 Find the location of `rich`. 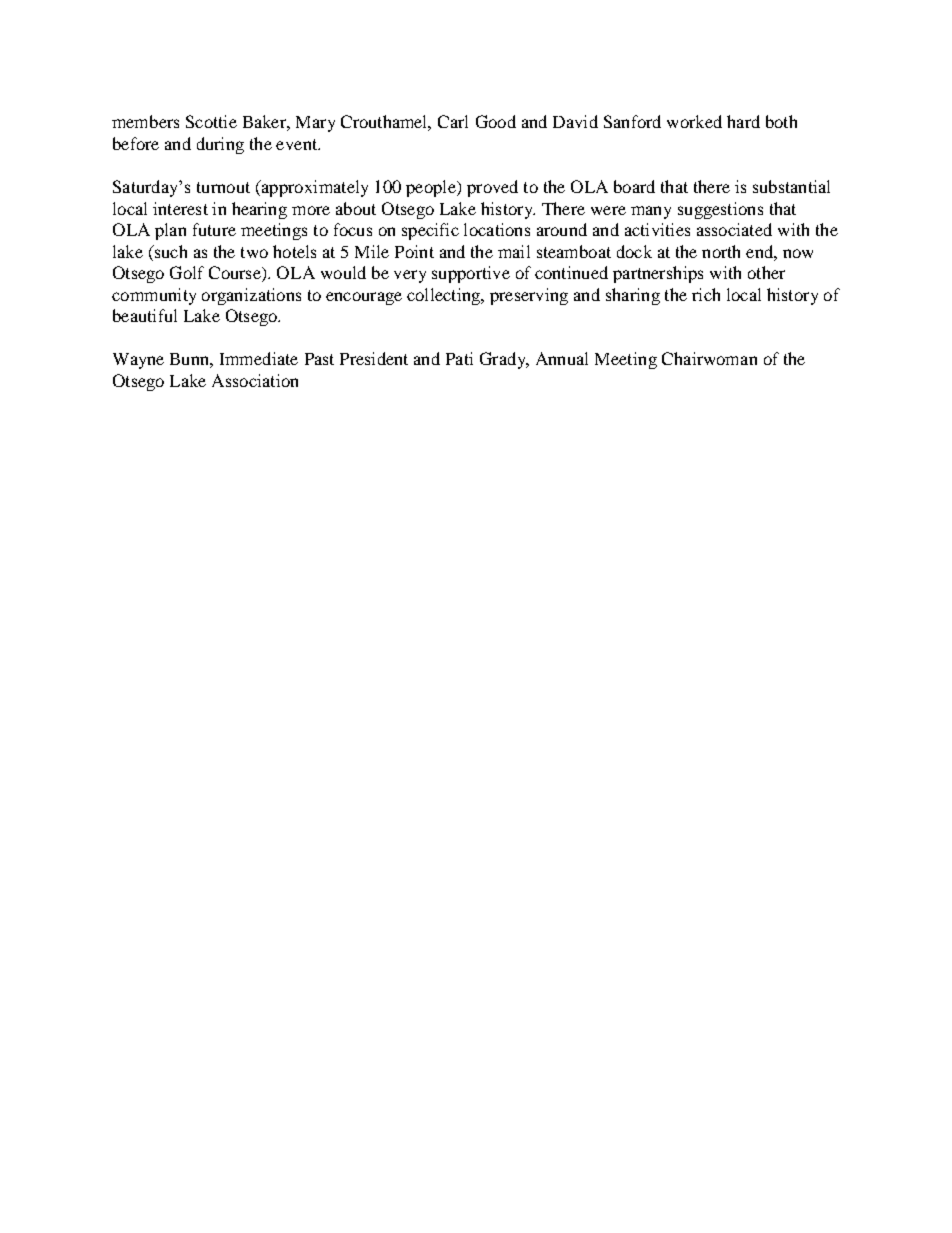

rich is located at coordinates (706, 294).
